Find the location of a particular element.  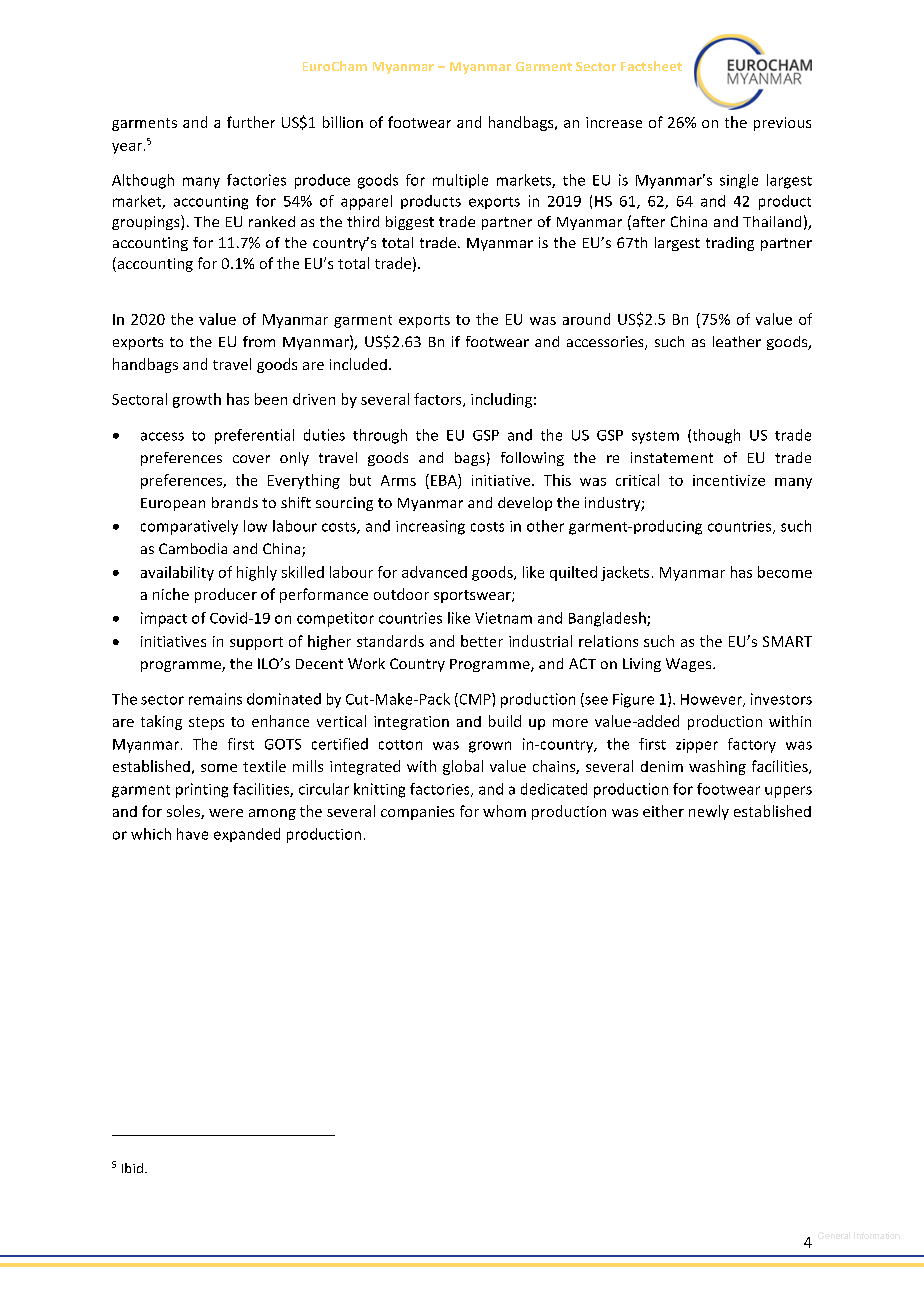

single is located at coordinates (739, 181).
